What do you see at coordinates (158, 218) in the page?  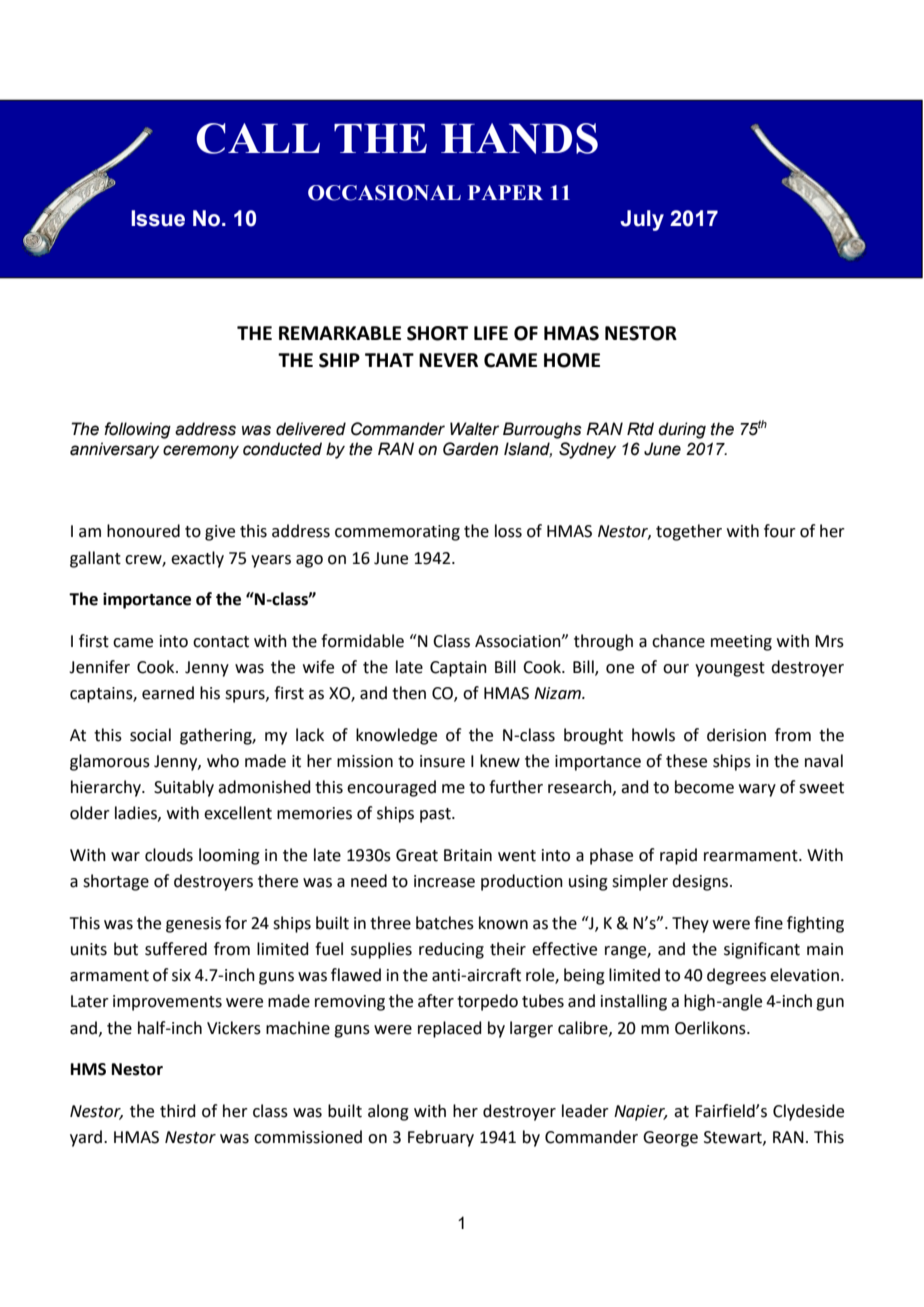 I see `Issue` at bounding box center [158, 218].
